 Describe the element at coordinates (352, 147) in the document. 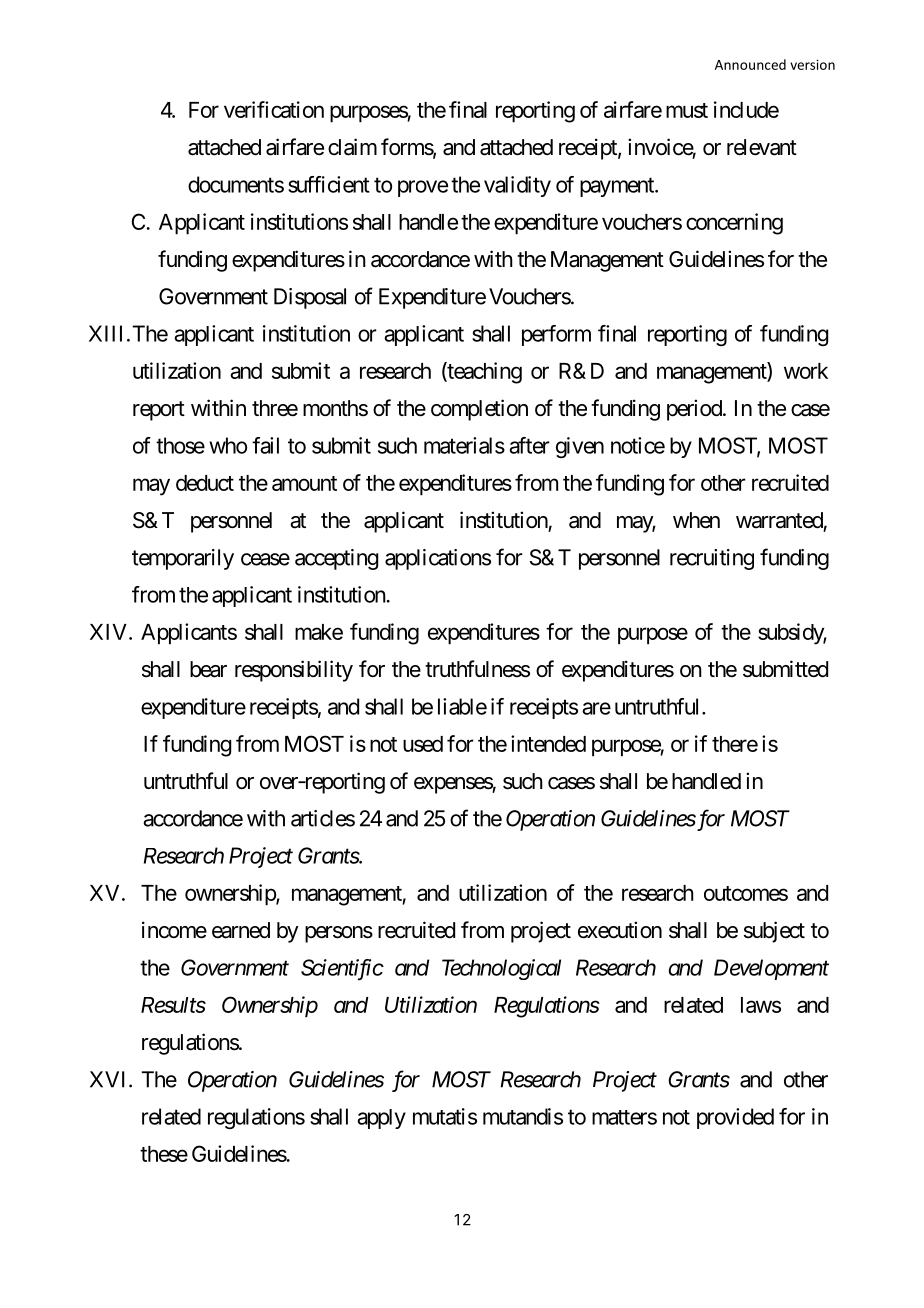

I see `claim` at that location.
